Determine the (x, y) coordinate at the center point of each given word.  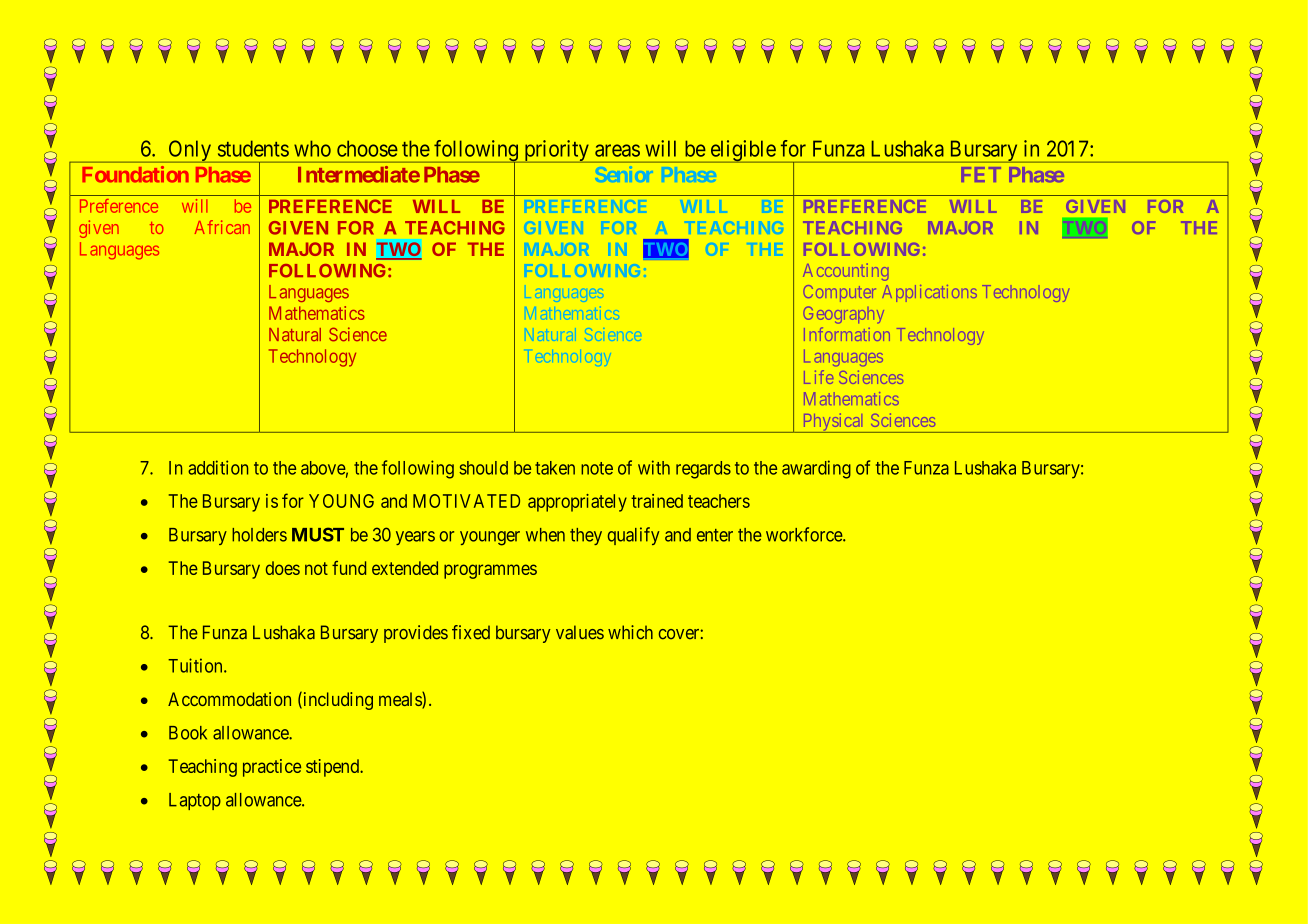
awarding (816, 469)
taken (555, 468)
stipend (334, 768)
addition (218, 467)
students (253, 148)
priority (556, 151)
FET (981, 174)
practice (272, 768)
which (630, 632)
